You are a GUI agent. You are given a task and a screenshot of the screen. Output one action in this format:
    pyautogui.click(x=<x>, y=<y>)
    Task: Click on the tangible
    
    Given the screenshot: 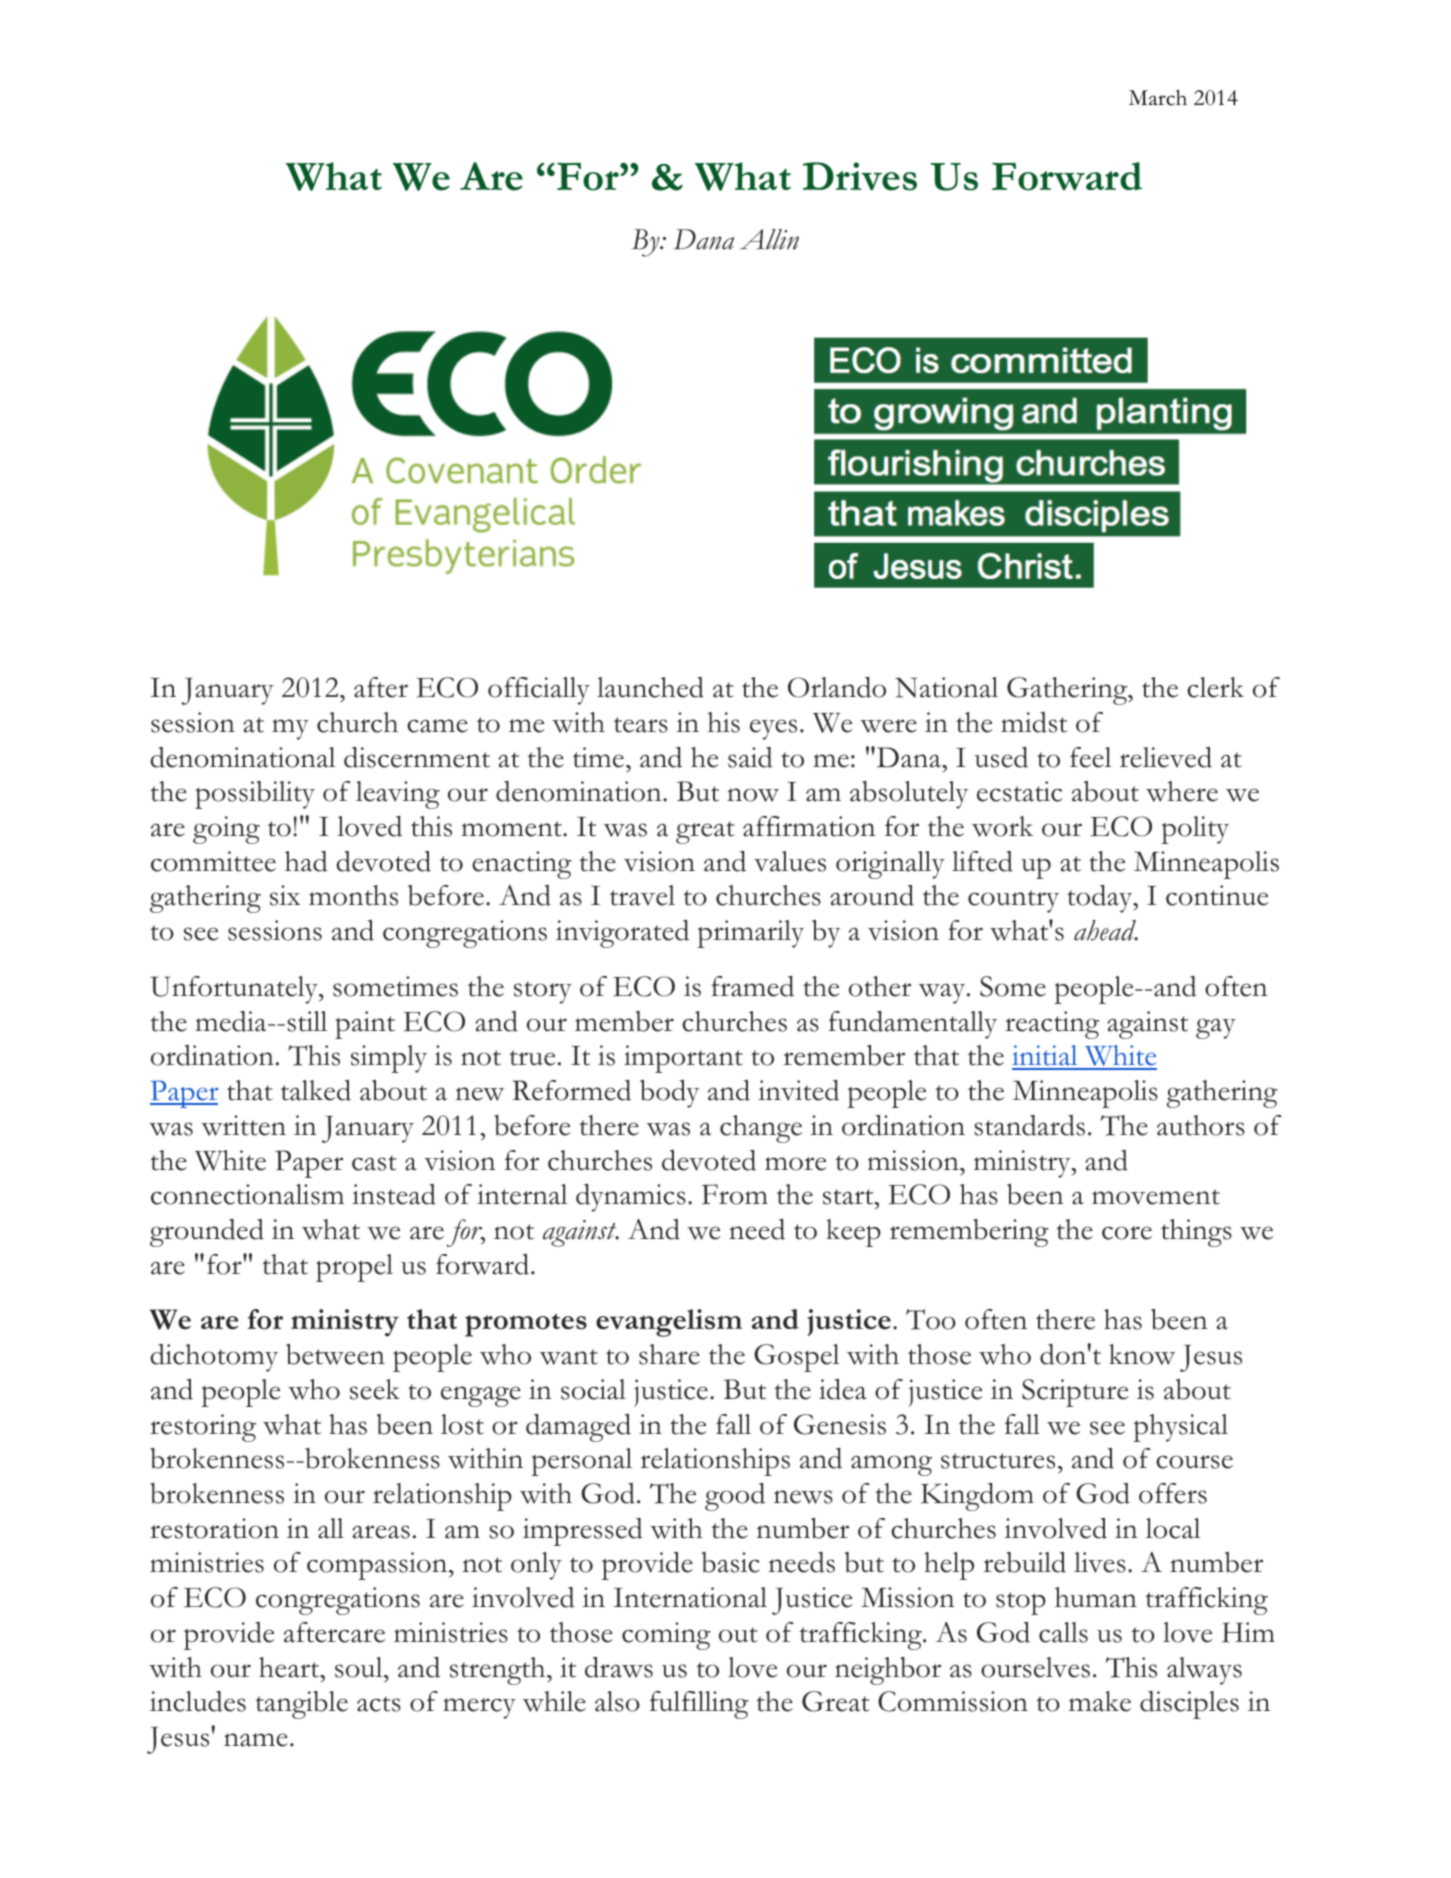 What is the action you would take?
    pyautogui.click(x=302, y=1705)
